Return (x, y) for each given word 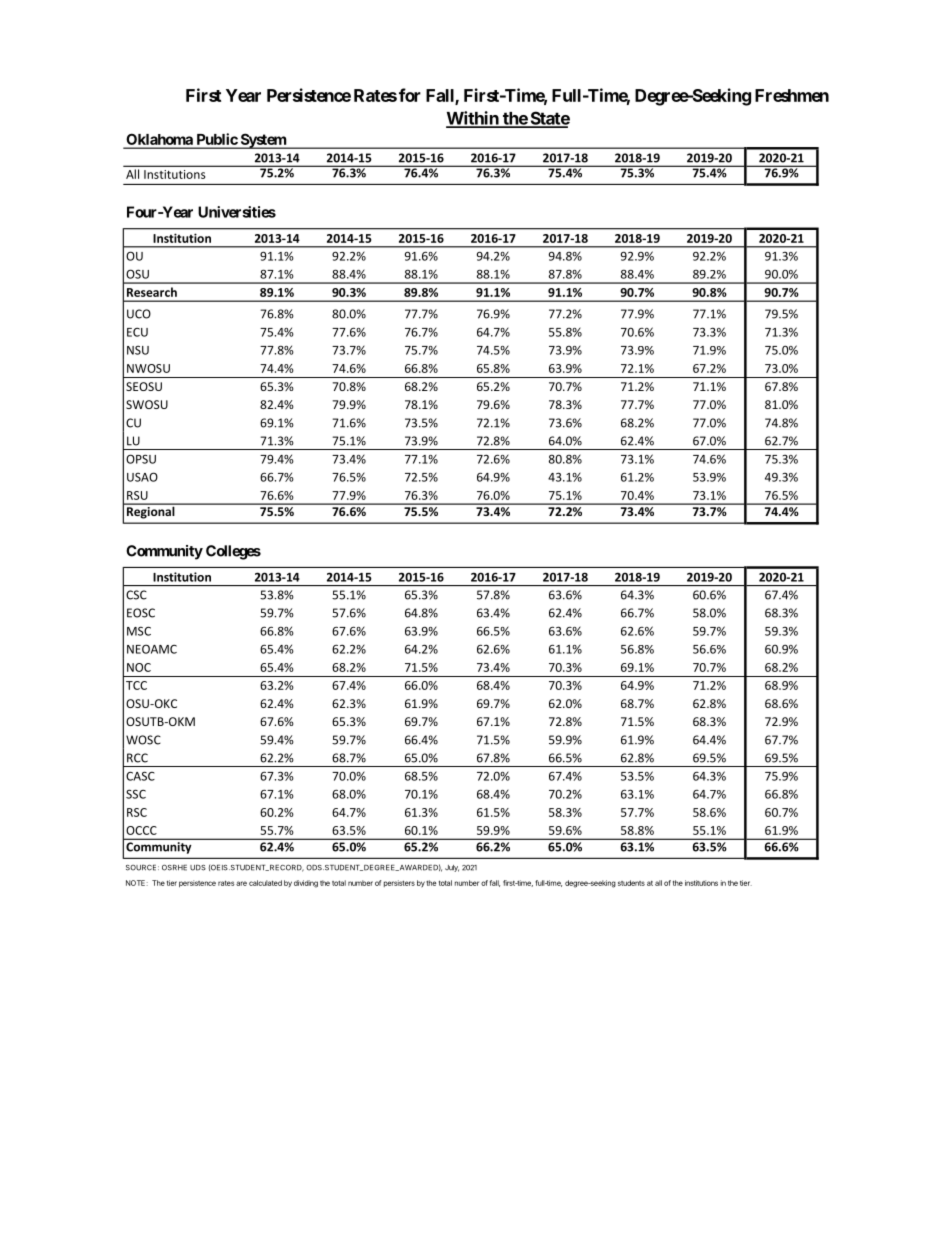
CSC (136, 595)
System (263, 141)
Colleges (233, 552)
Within (473, 119)
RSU (137, 495)
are (241, 883)
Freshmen (792, 95)
